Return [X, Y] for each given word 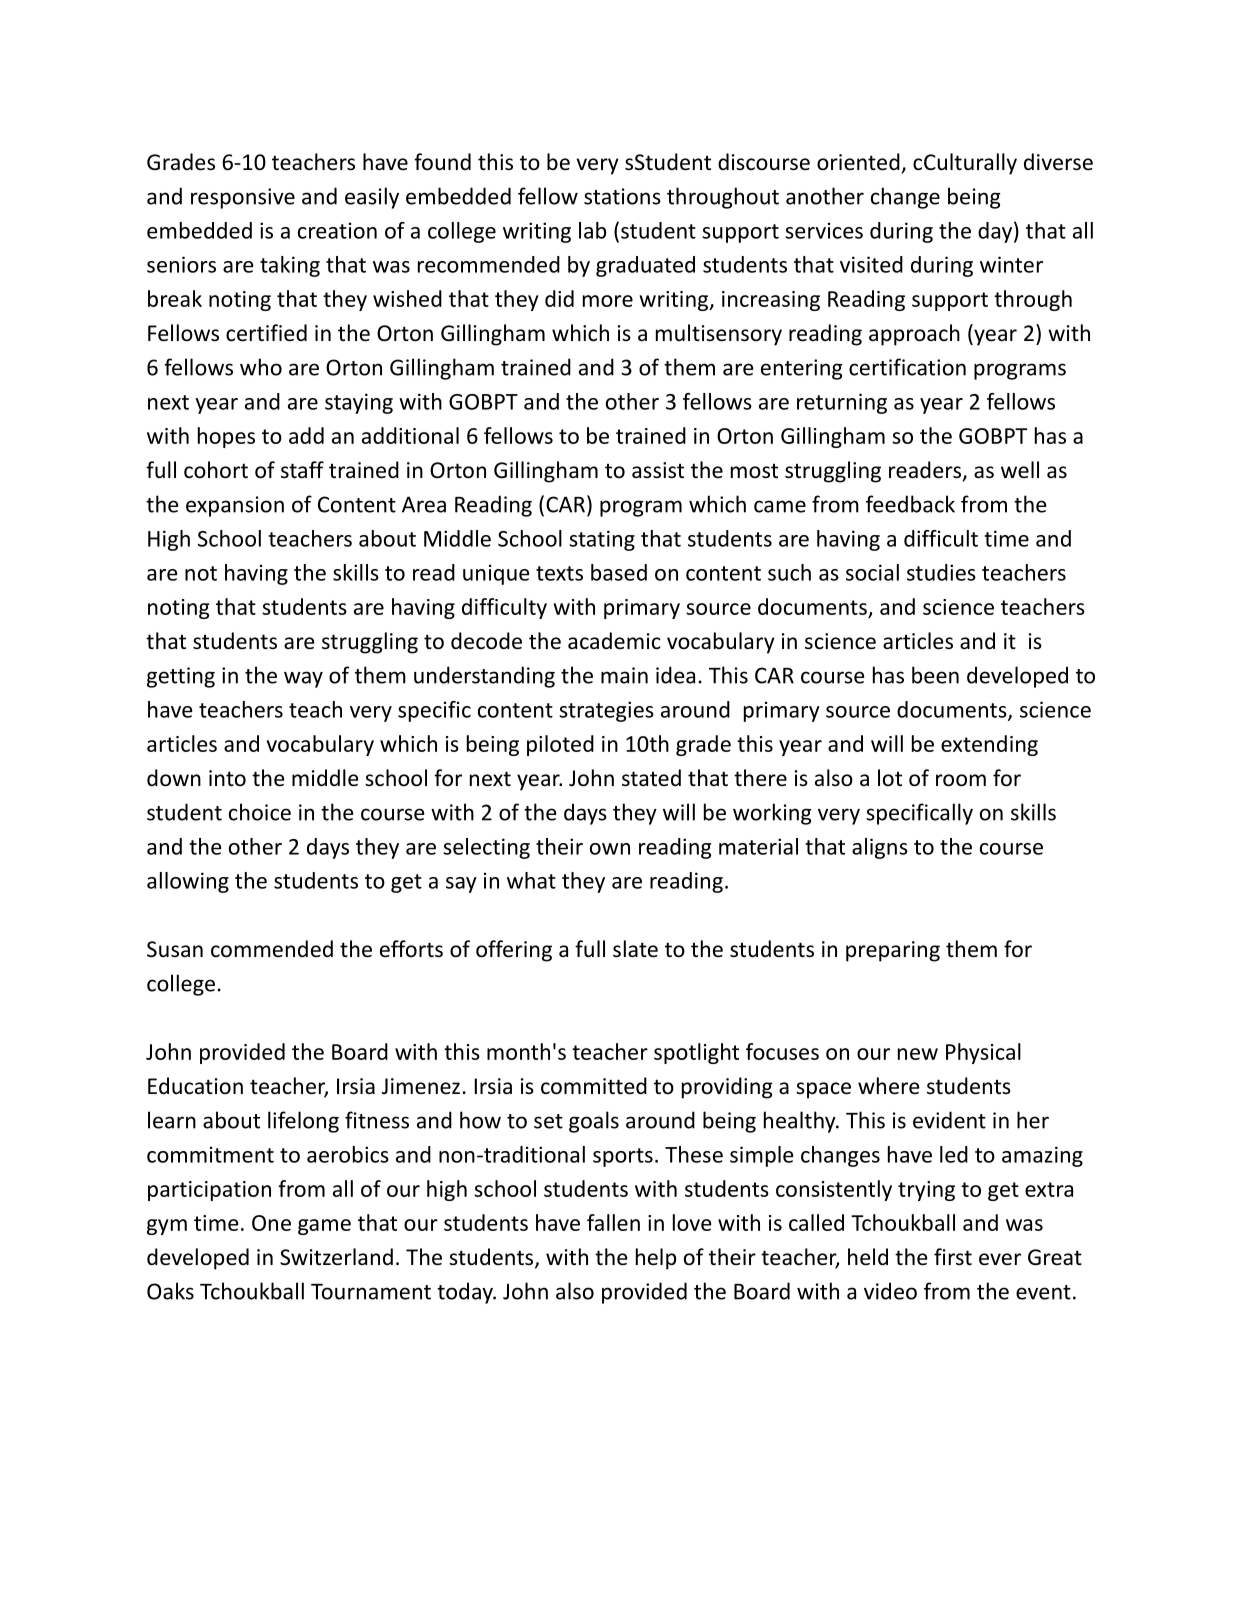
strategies [606, 711]
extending [989, 745]
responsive [243, 198]
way [303, 679]
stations [622, 196]
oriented [858, 162]
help [656, 1259]
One [271, 1223]
